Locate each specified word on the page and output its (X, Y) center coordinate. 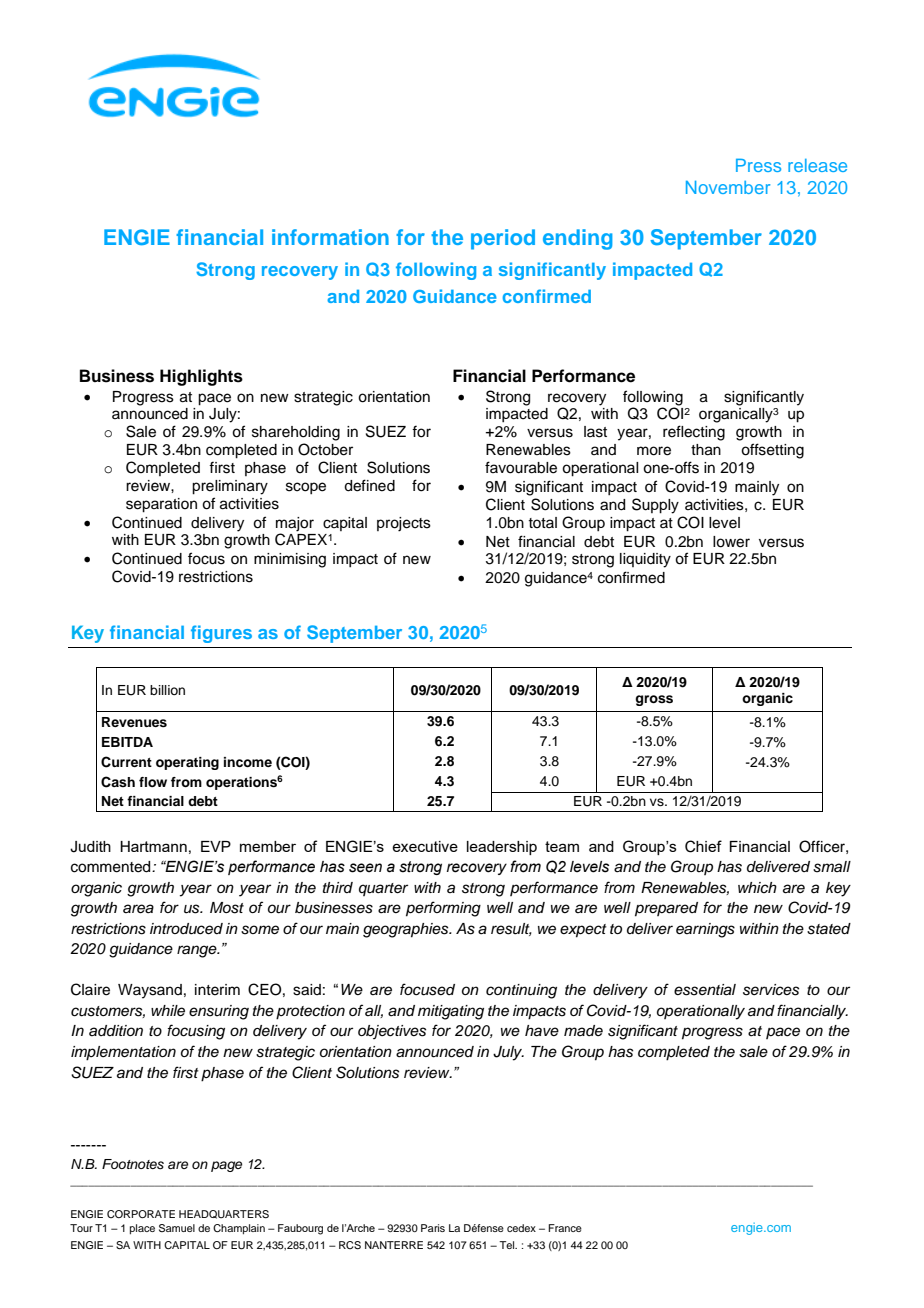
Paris (433, 1228)
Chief (703, 846)
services (771, 990)
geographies (407, 930)
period (503, 239)
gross (654, 700)
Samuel (177, 1228)
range (198, 951)
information (330, 237)
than (706, 450)
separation (161, 505)
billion (167, 690)
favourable (521, 467)
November (728, 187)
